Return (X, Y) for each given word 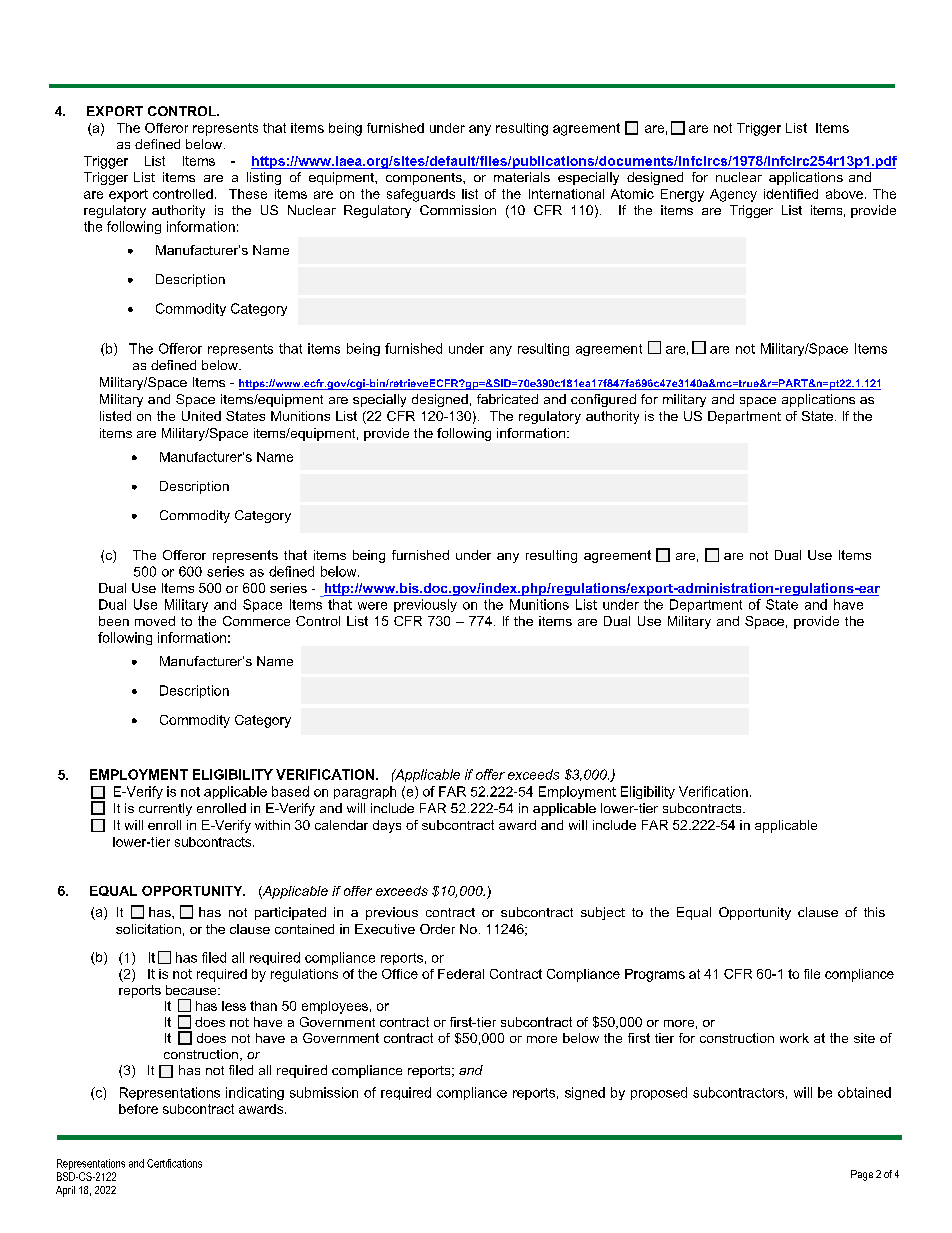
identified (791, 194)
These (248, 194)
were (372, 606)
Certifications (174, 1163)
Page (862, 1175)
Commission (458, 210)
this (874, 912)
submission (324, 1092)
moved (155, 621)
